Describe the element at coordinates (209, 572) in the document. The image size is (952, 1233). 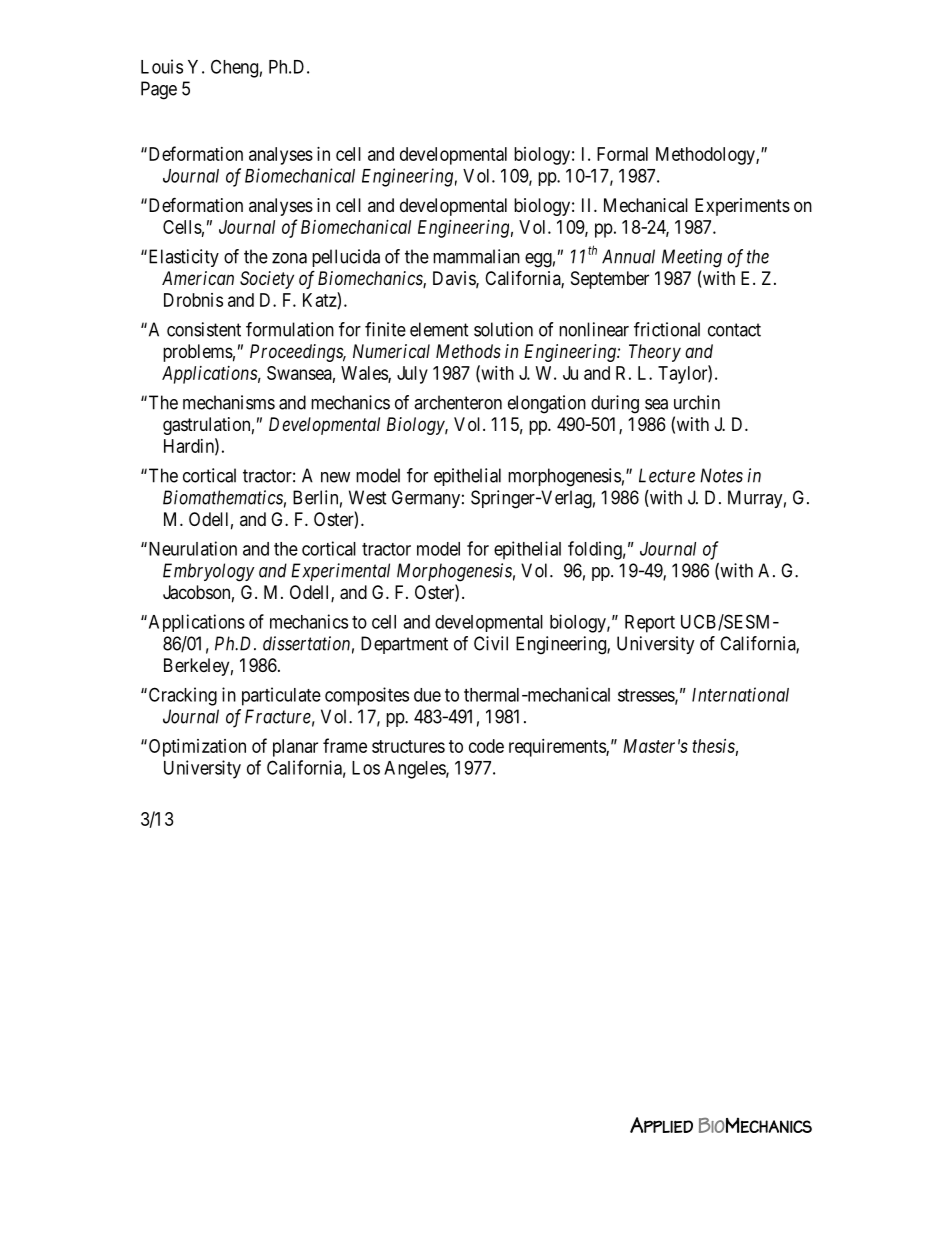
I see `Embryology` at that location.
